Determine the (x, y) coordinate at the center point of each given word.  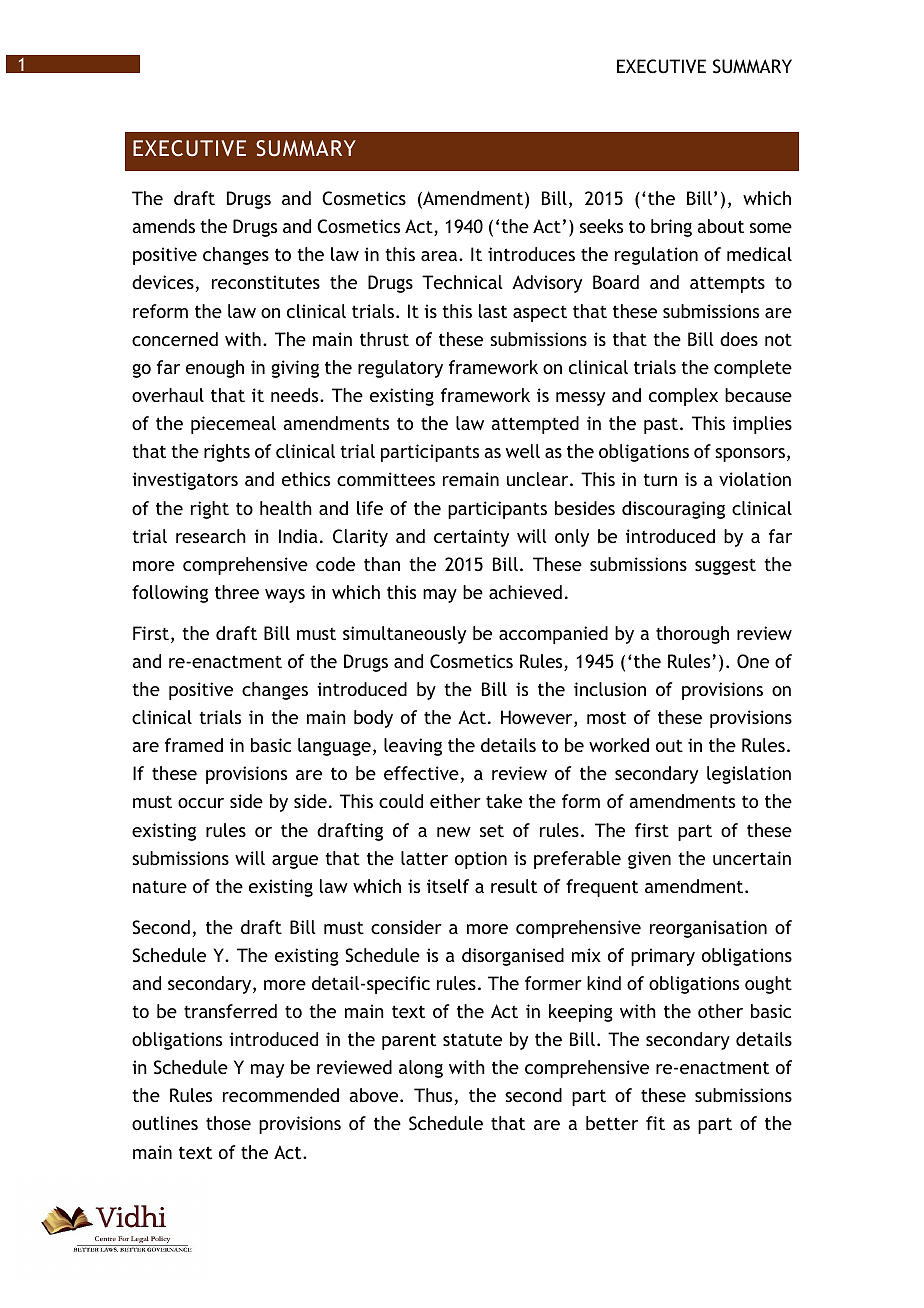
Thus (433, 1095)
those (228, 1123)
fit (655, 1123)
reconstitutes (266, 282)
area (440, 256)
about (720, 226)
